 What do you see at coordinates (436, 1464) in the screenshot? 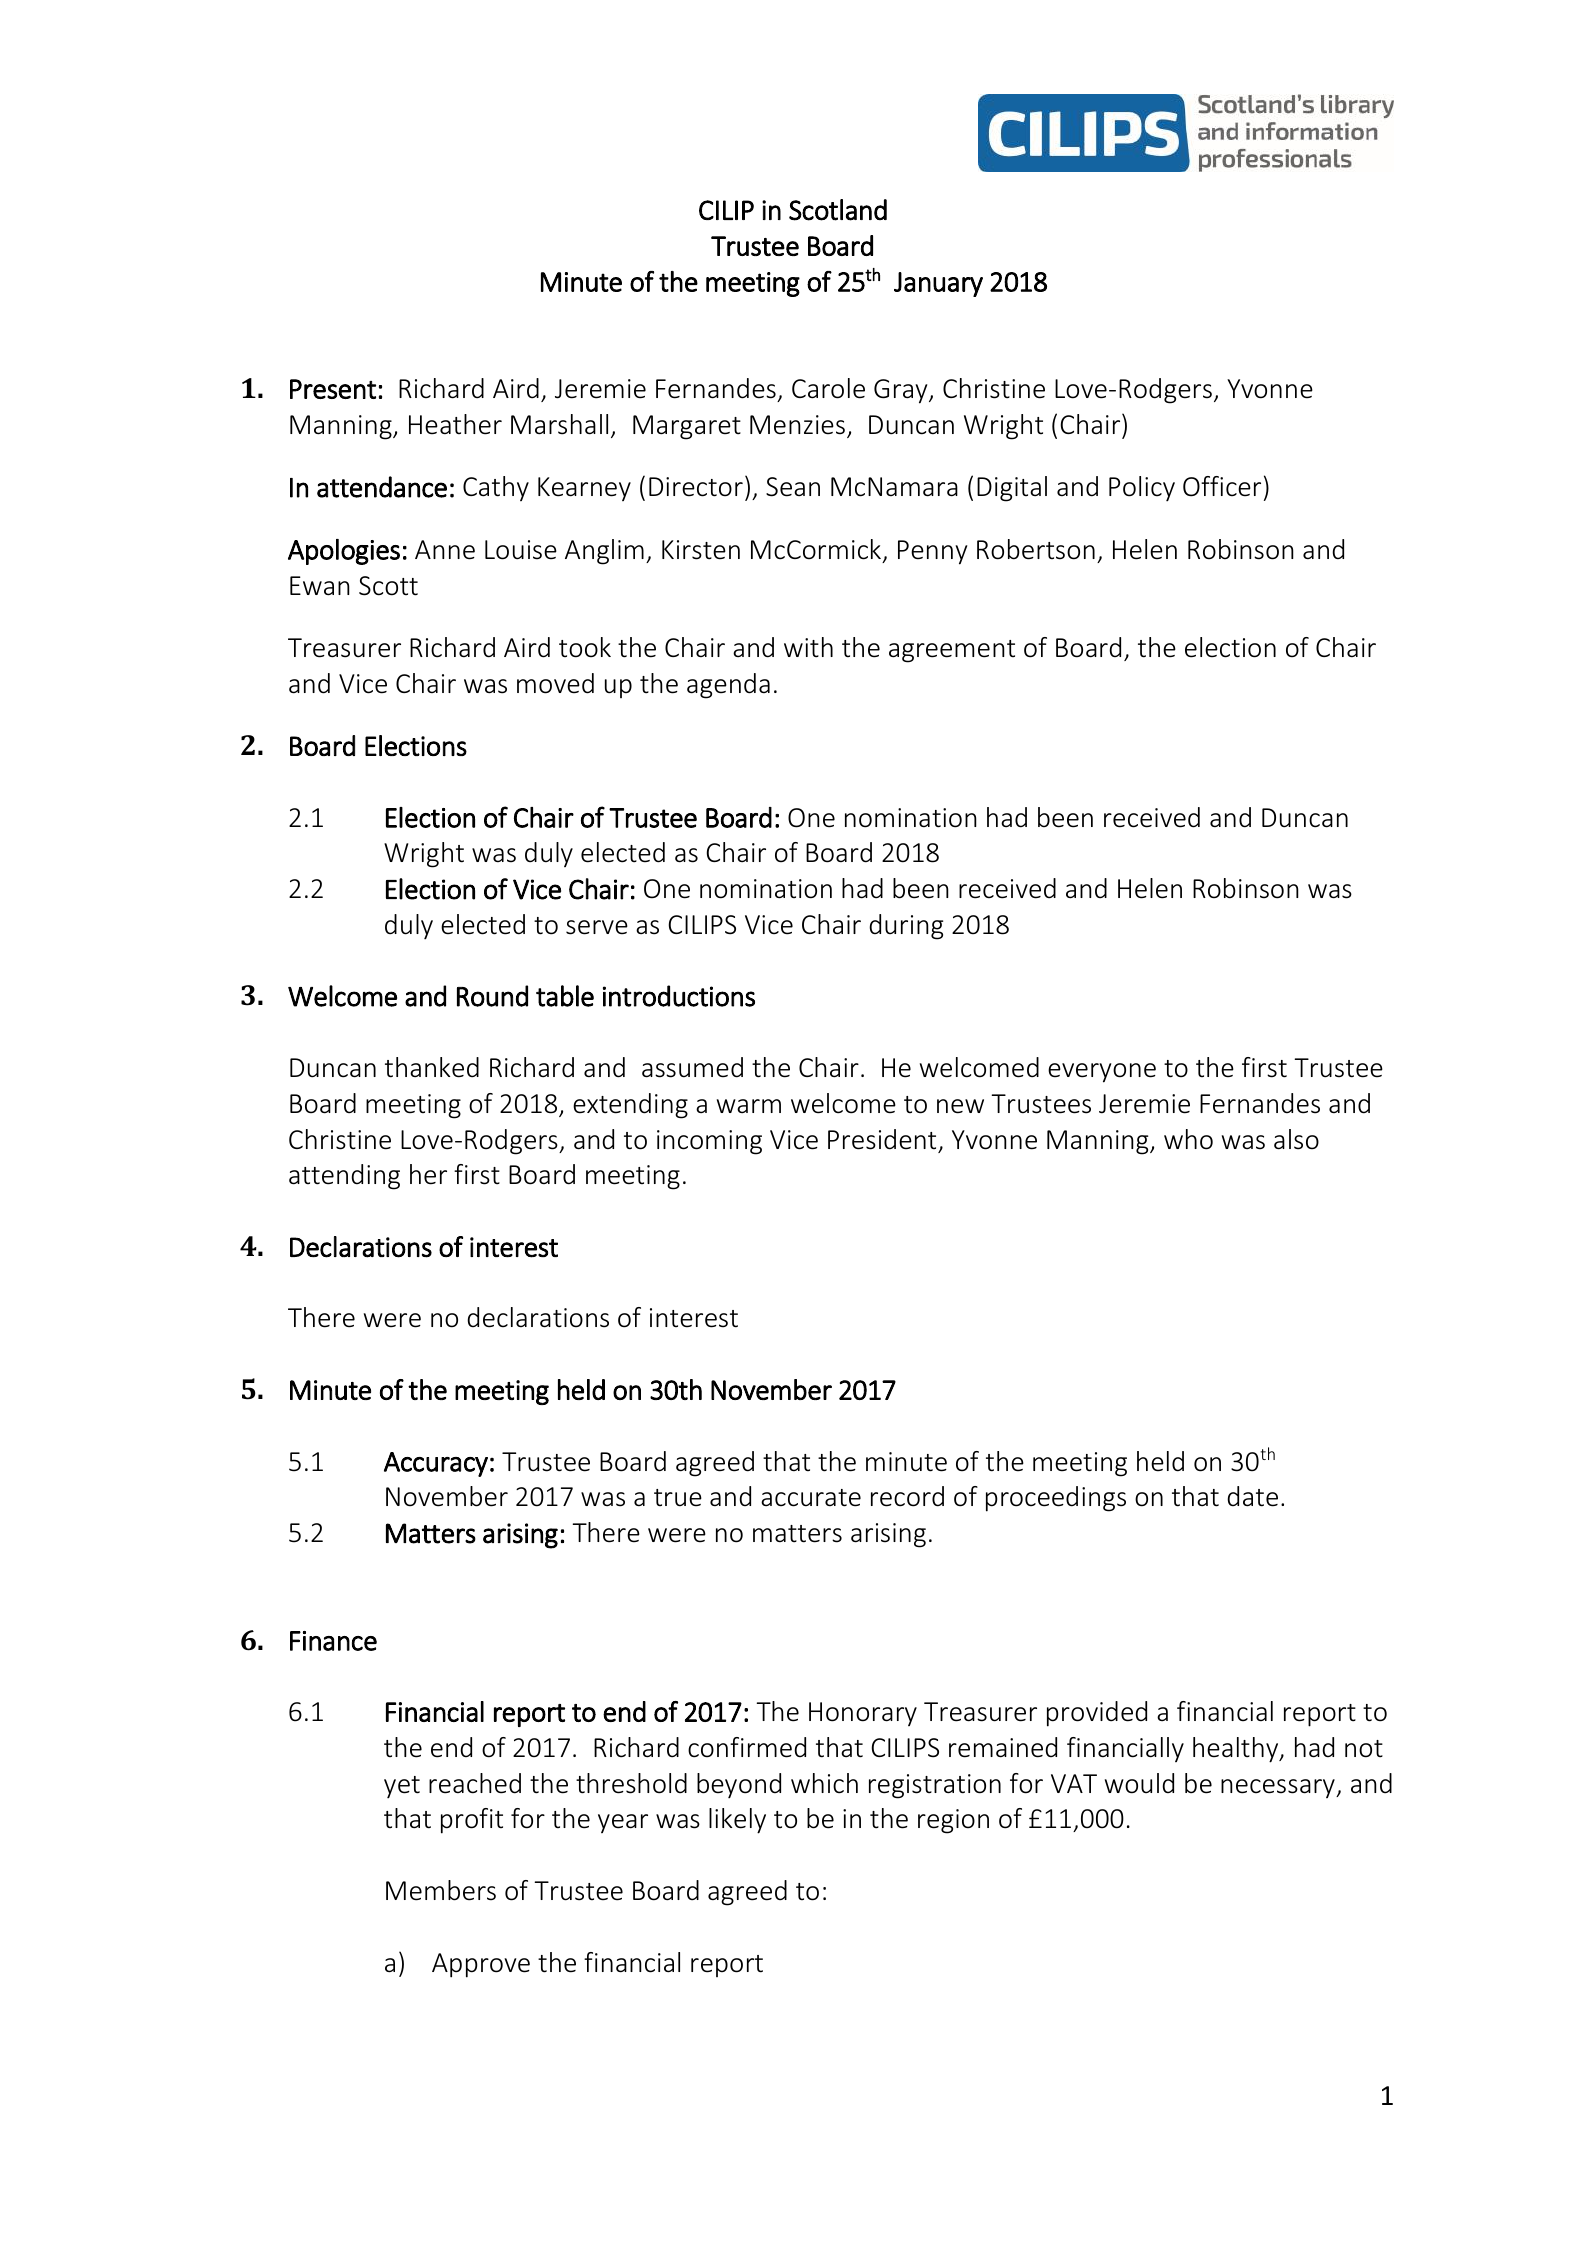
I see `Accuracy` at bounding box center [436, 1464].
